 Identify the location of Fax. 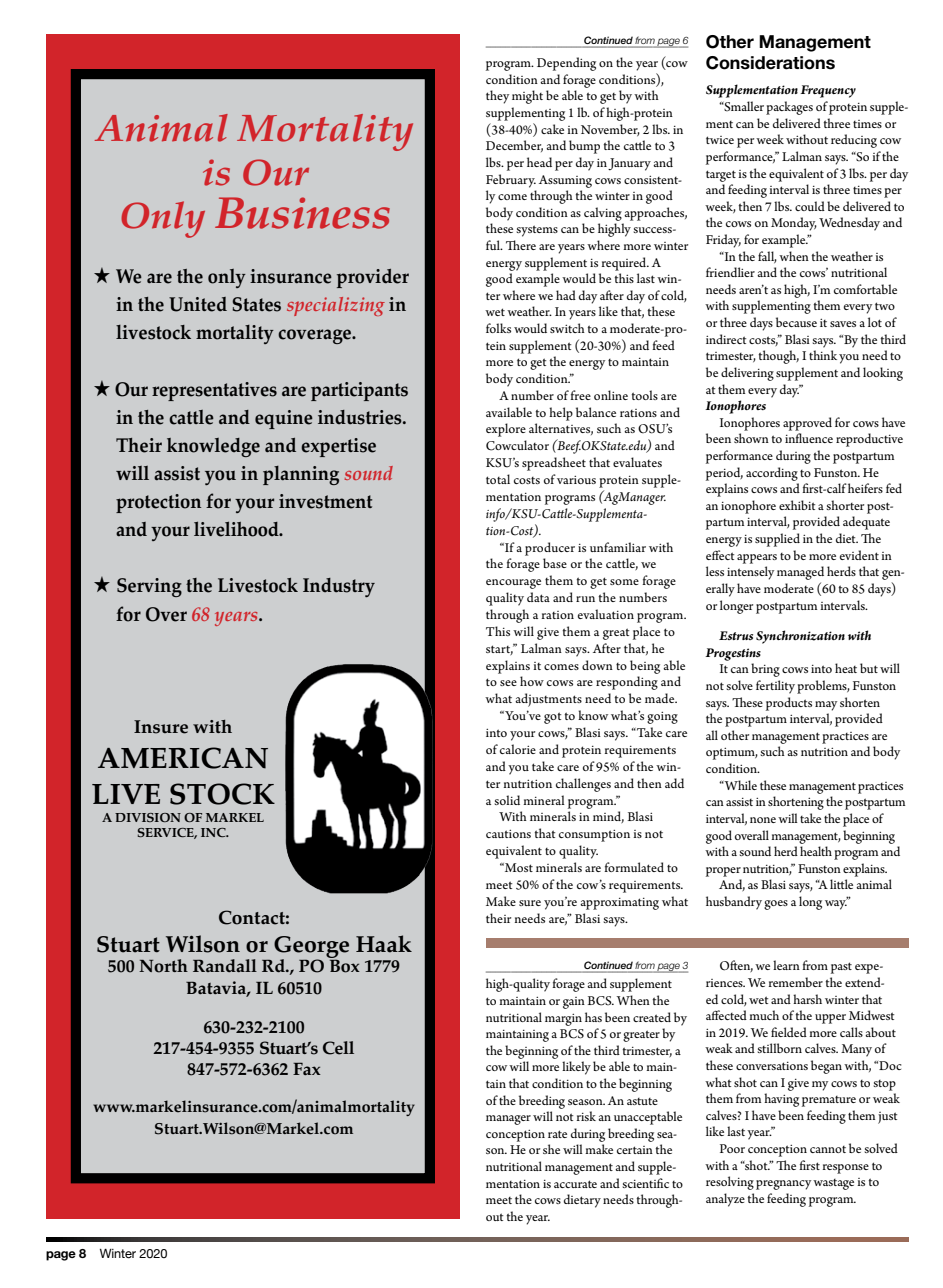
(307, 1068).
